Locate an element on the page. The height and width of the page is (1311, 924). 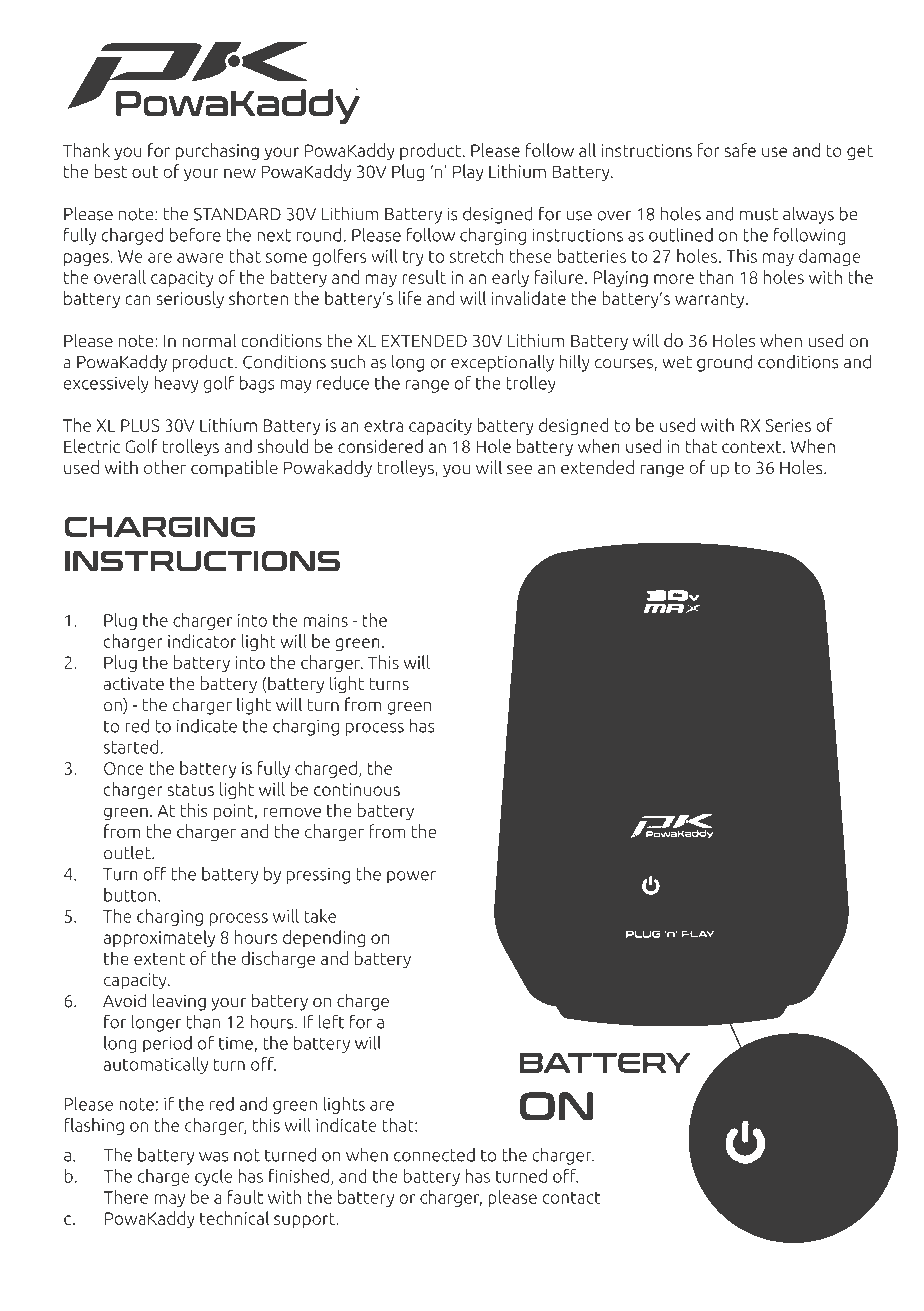
connected is located at coordinates (434, 1155).
